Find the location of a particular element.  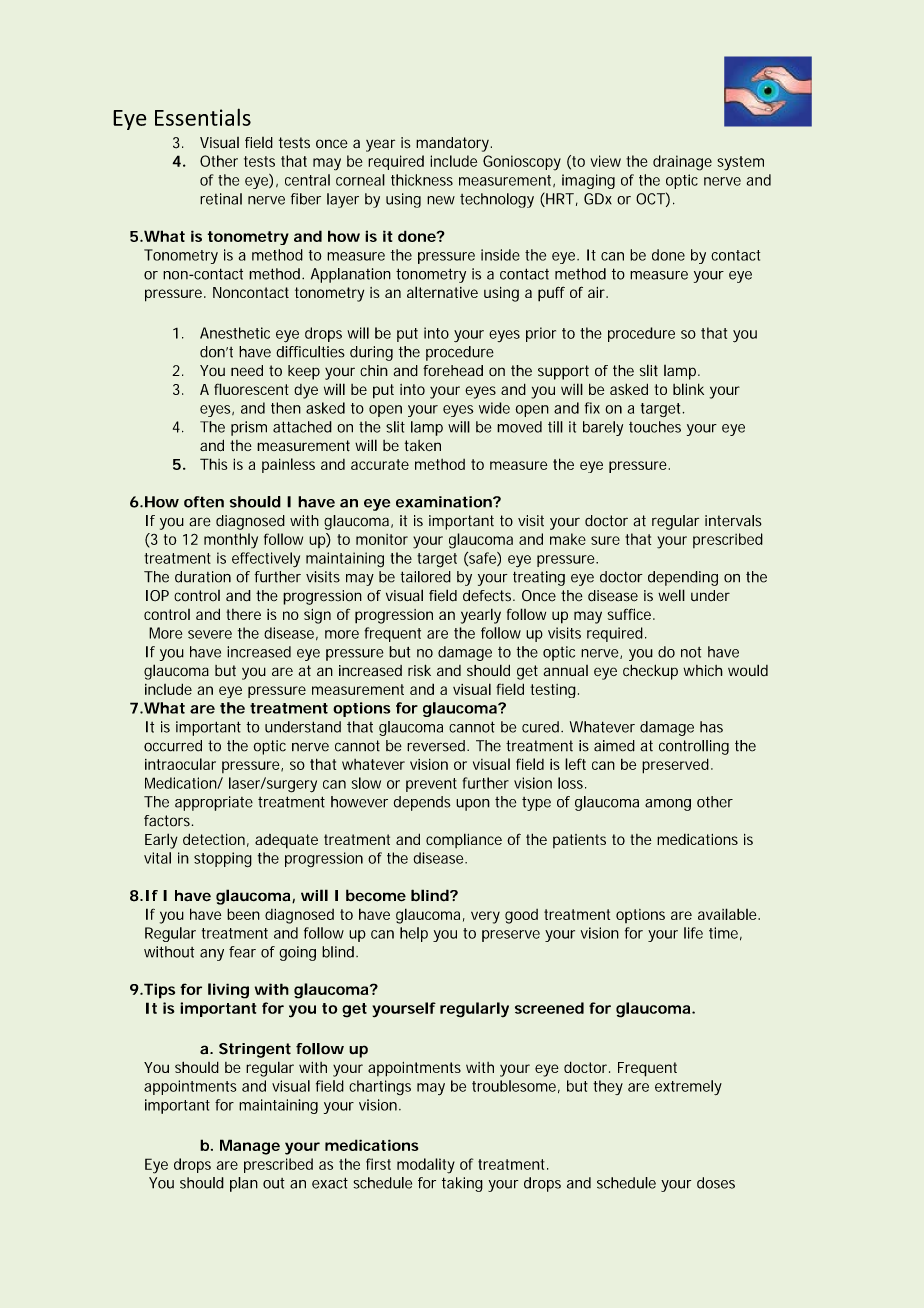

mandatory is located at coordinates (454, 144).
